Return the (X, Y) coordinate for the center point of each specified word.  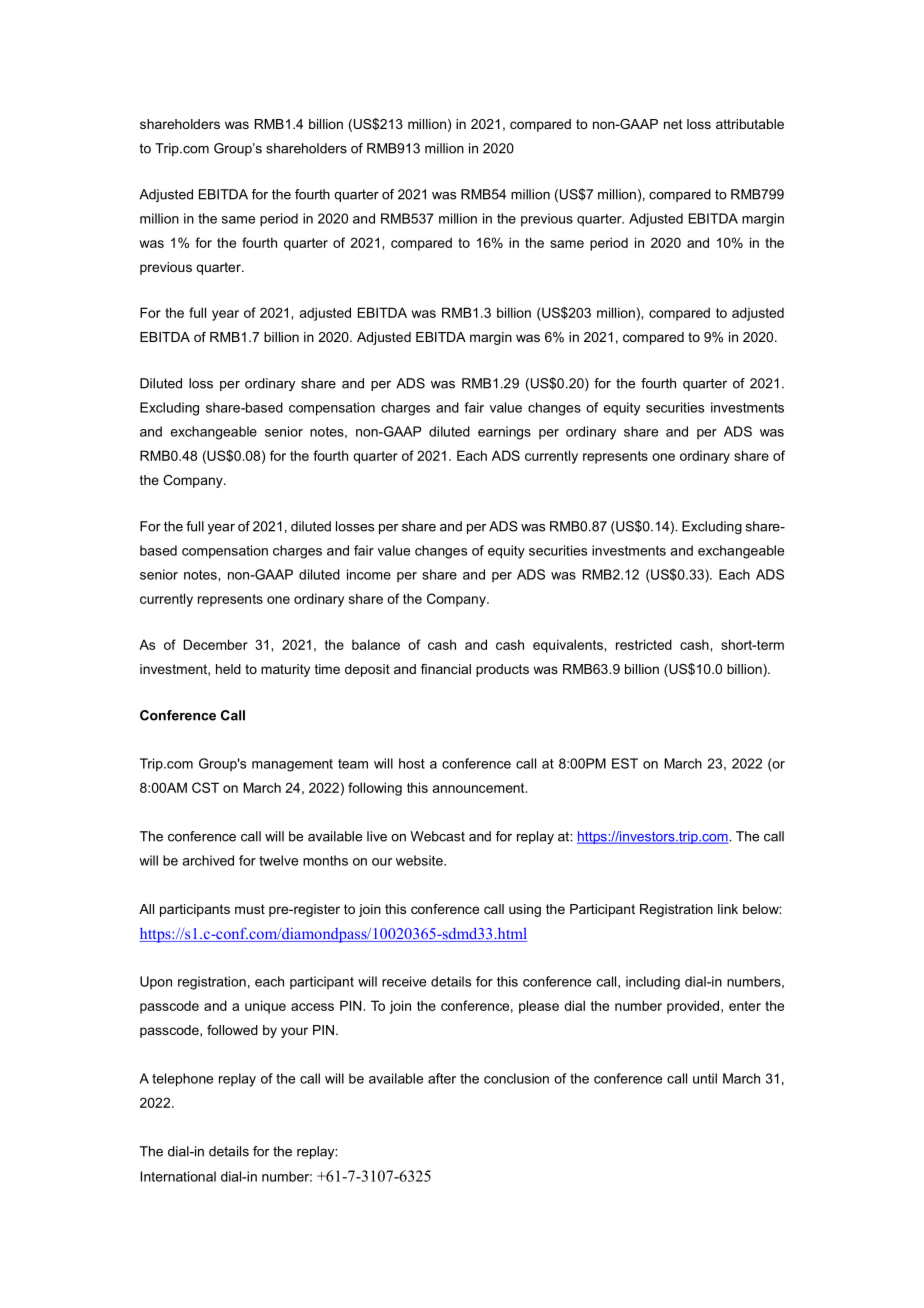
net (673, 124)
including (653, 983)
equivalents (569, 646)
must (250, 909)
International (178, 1176)
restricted (644, 644)
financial (446, 669)
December (216, 644)
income (369, 574)
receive (404, 981)
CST (205, 787)
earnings (504, 433)
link (728, 909)
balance (376, 644)
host (412, 763)
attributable (750, 124)
